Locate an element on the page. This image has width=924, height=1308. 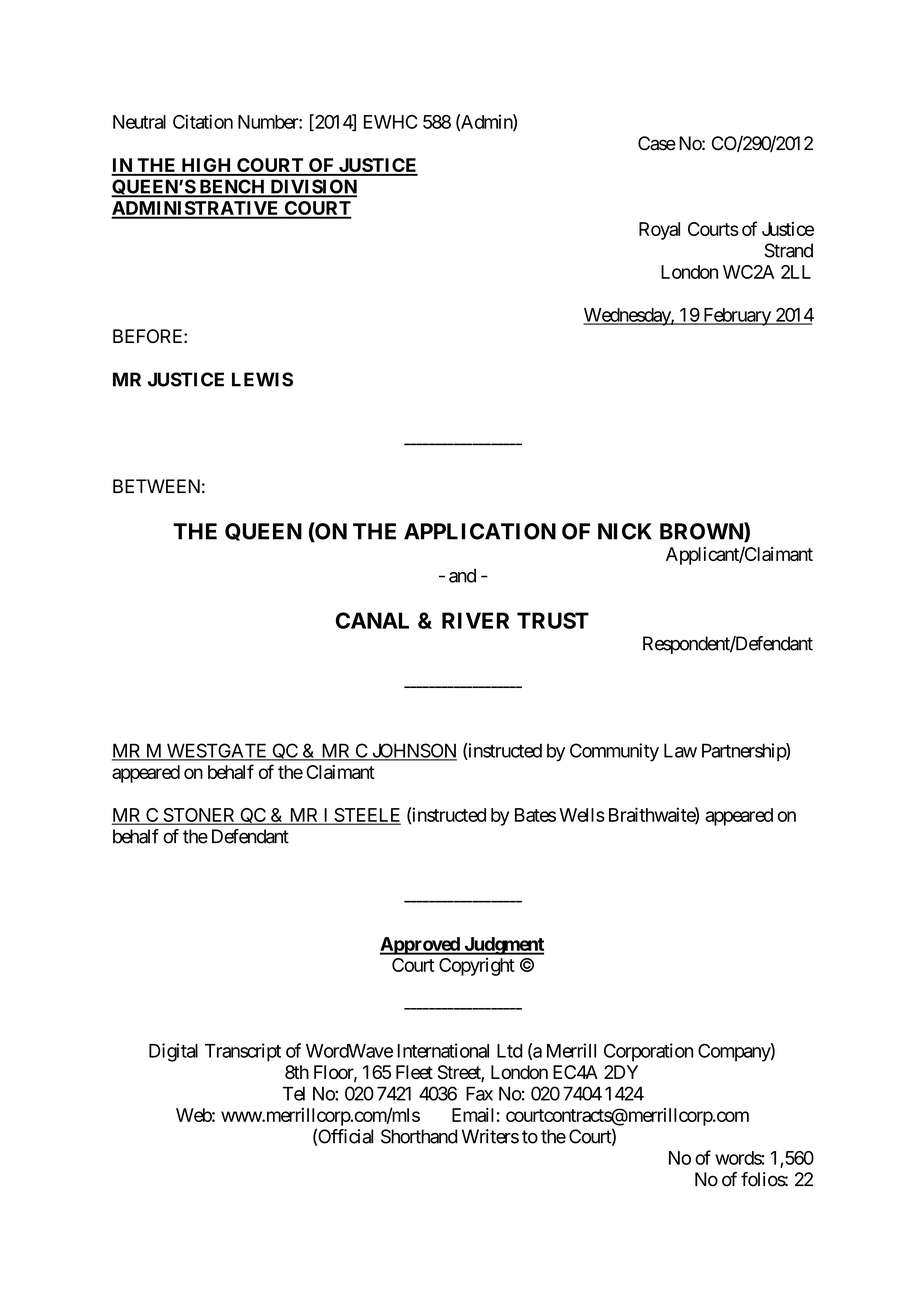
Transcript is located at coordinates (243, 1052).
